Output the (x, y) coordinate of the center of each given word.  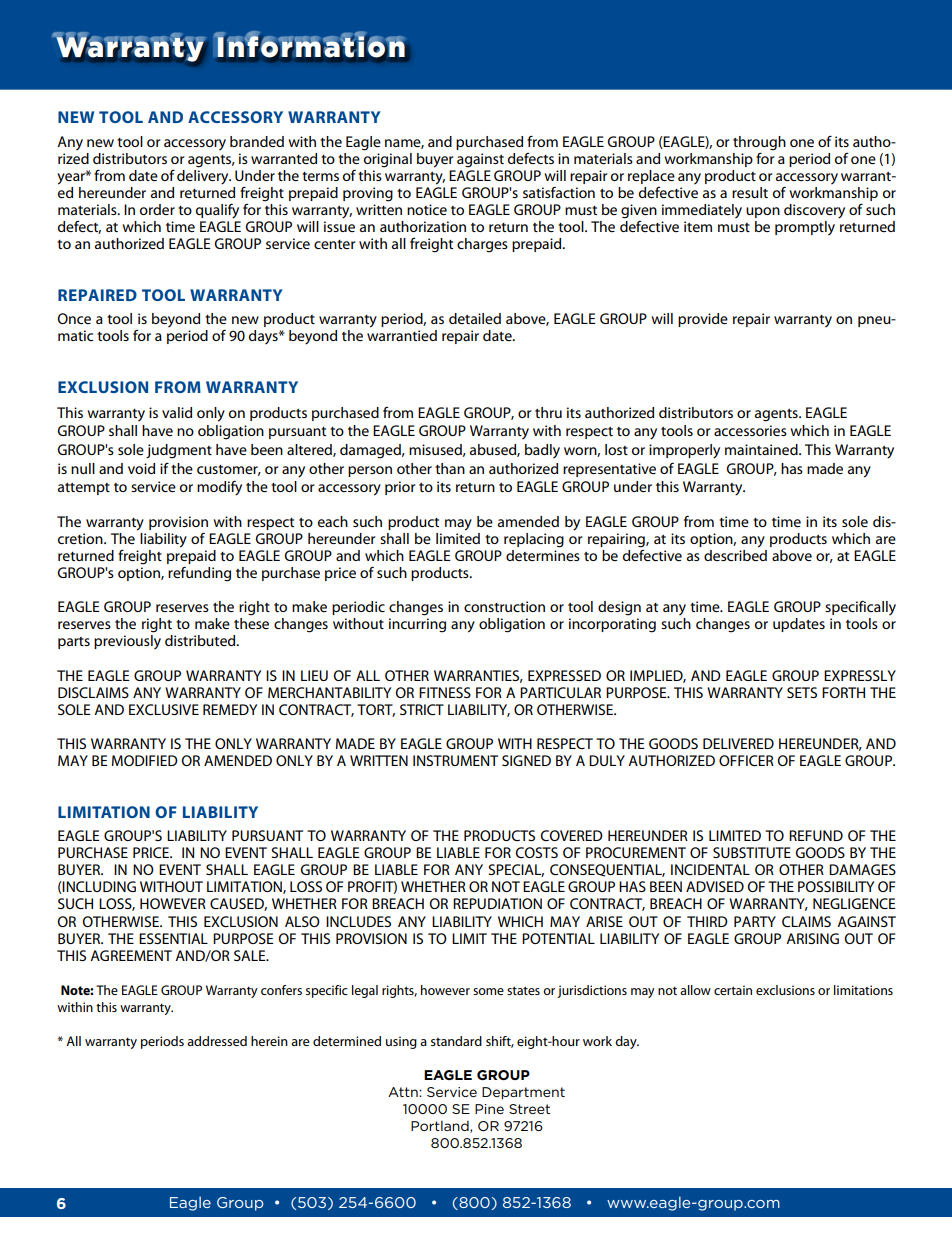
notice (427, 209)
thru (548, 412)
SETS (802, 692)
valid (177, 412)
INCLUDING (98, 887)
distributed (201, 640)
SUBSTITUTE (752, 852)
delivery (204, 176)
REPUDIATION (497, 903)
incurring (417, 625)
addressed (217, 1041)
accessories (750, 430)
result (750, 192)
